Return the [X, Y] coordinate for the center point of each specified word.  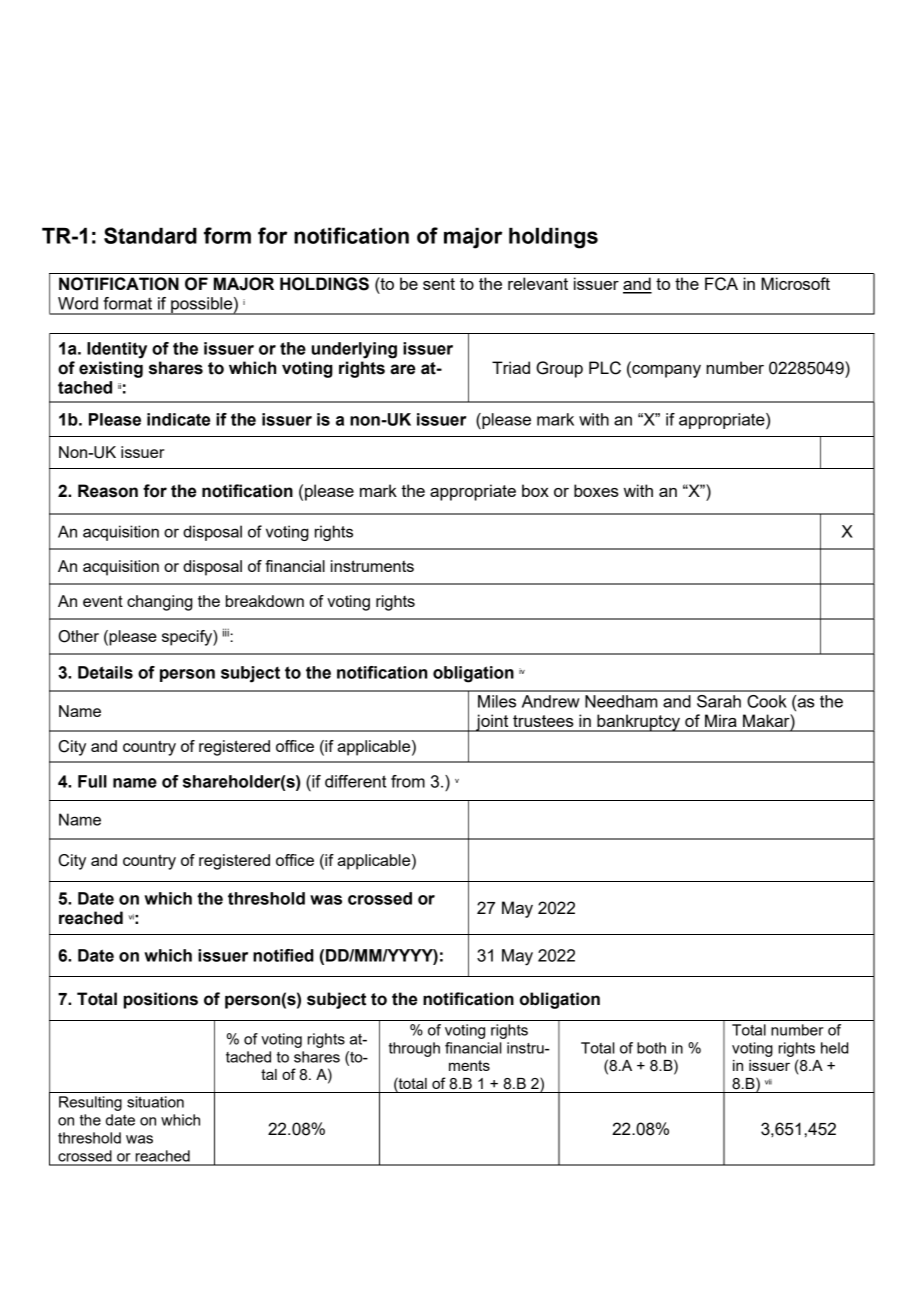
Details [105, 672]
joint [492, 723]
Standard [150, 235]
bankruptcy [639, 723]
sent [439, 284]
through [414, 1049]
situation [155, 1102]
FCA [721, 284]
